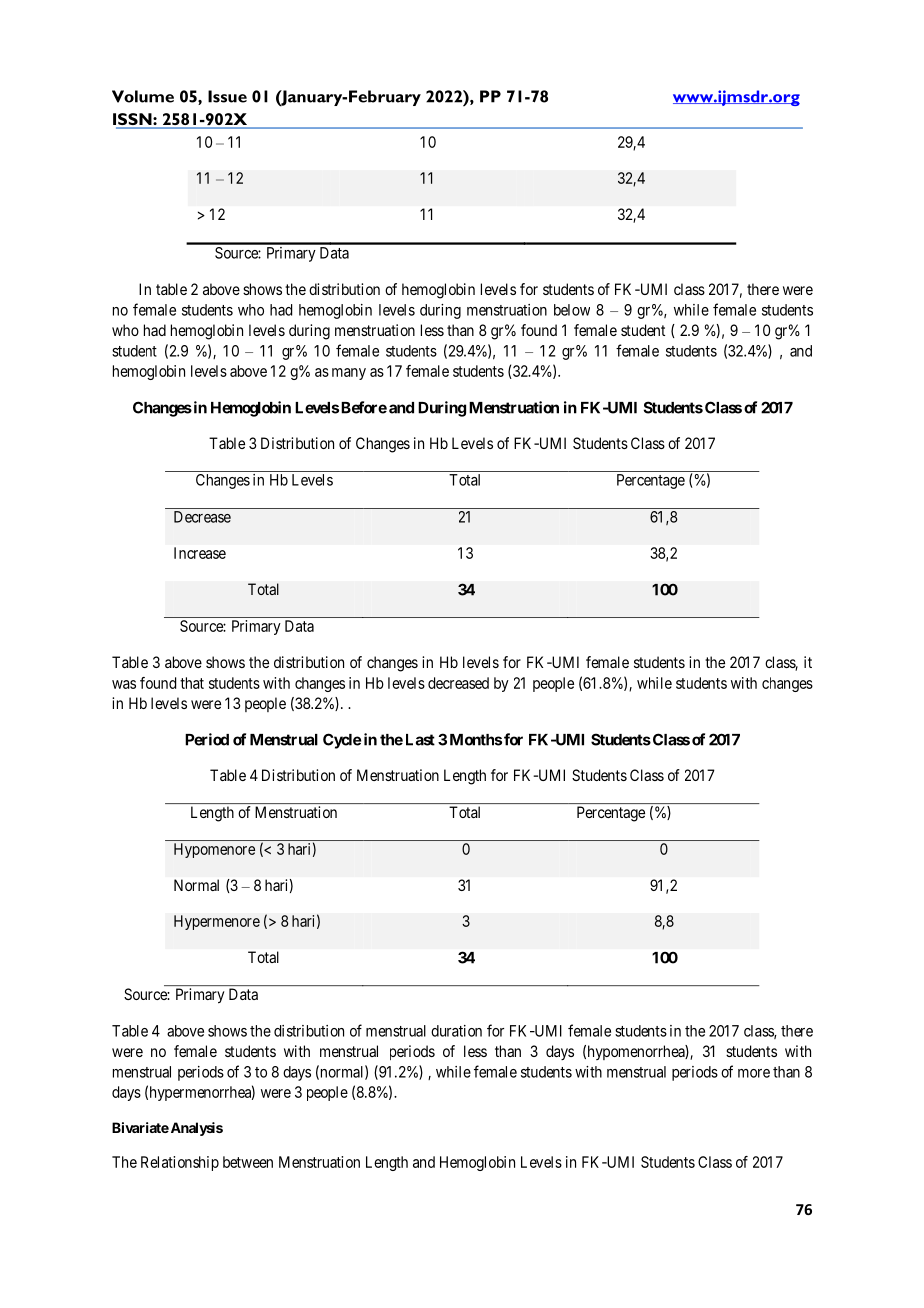  I want to click on many, so click(349, 374).
